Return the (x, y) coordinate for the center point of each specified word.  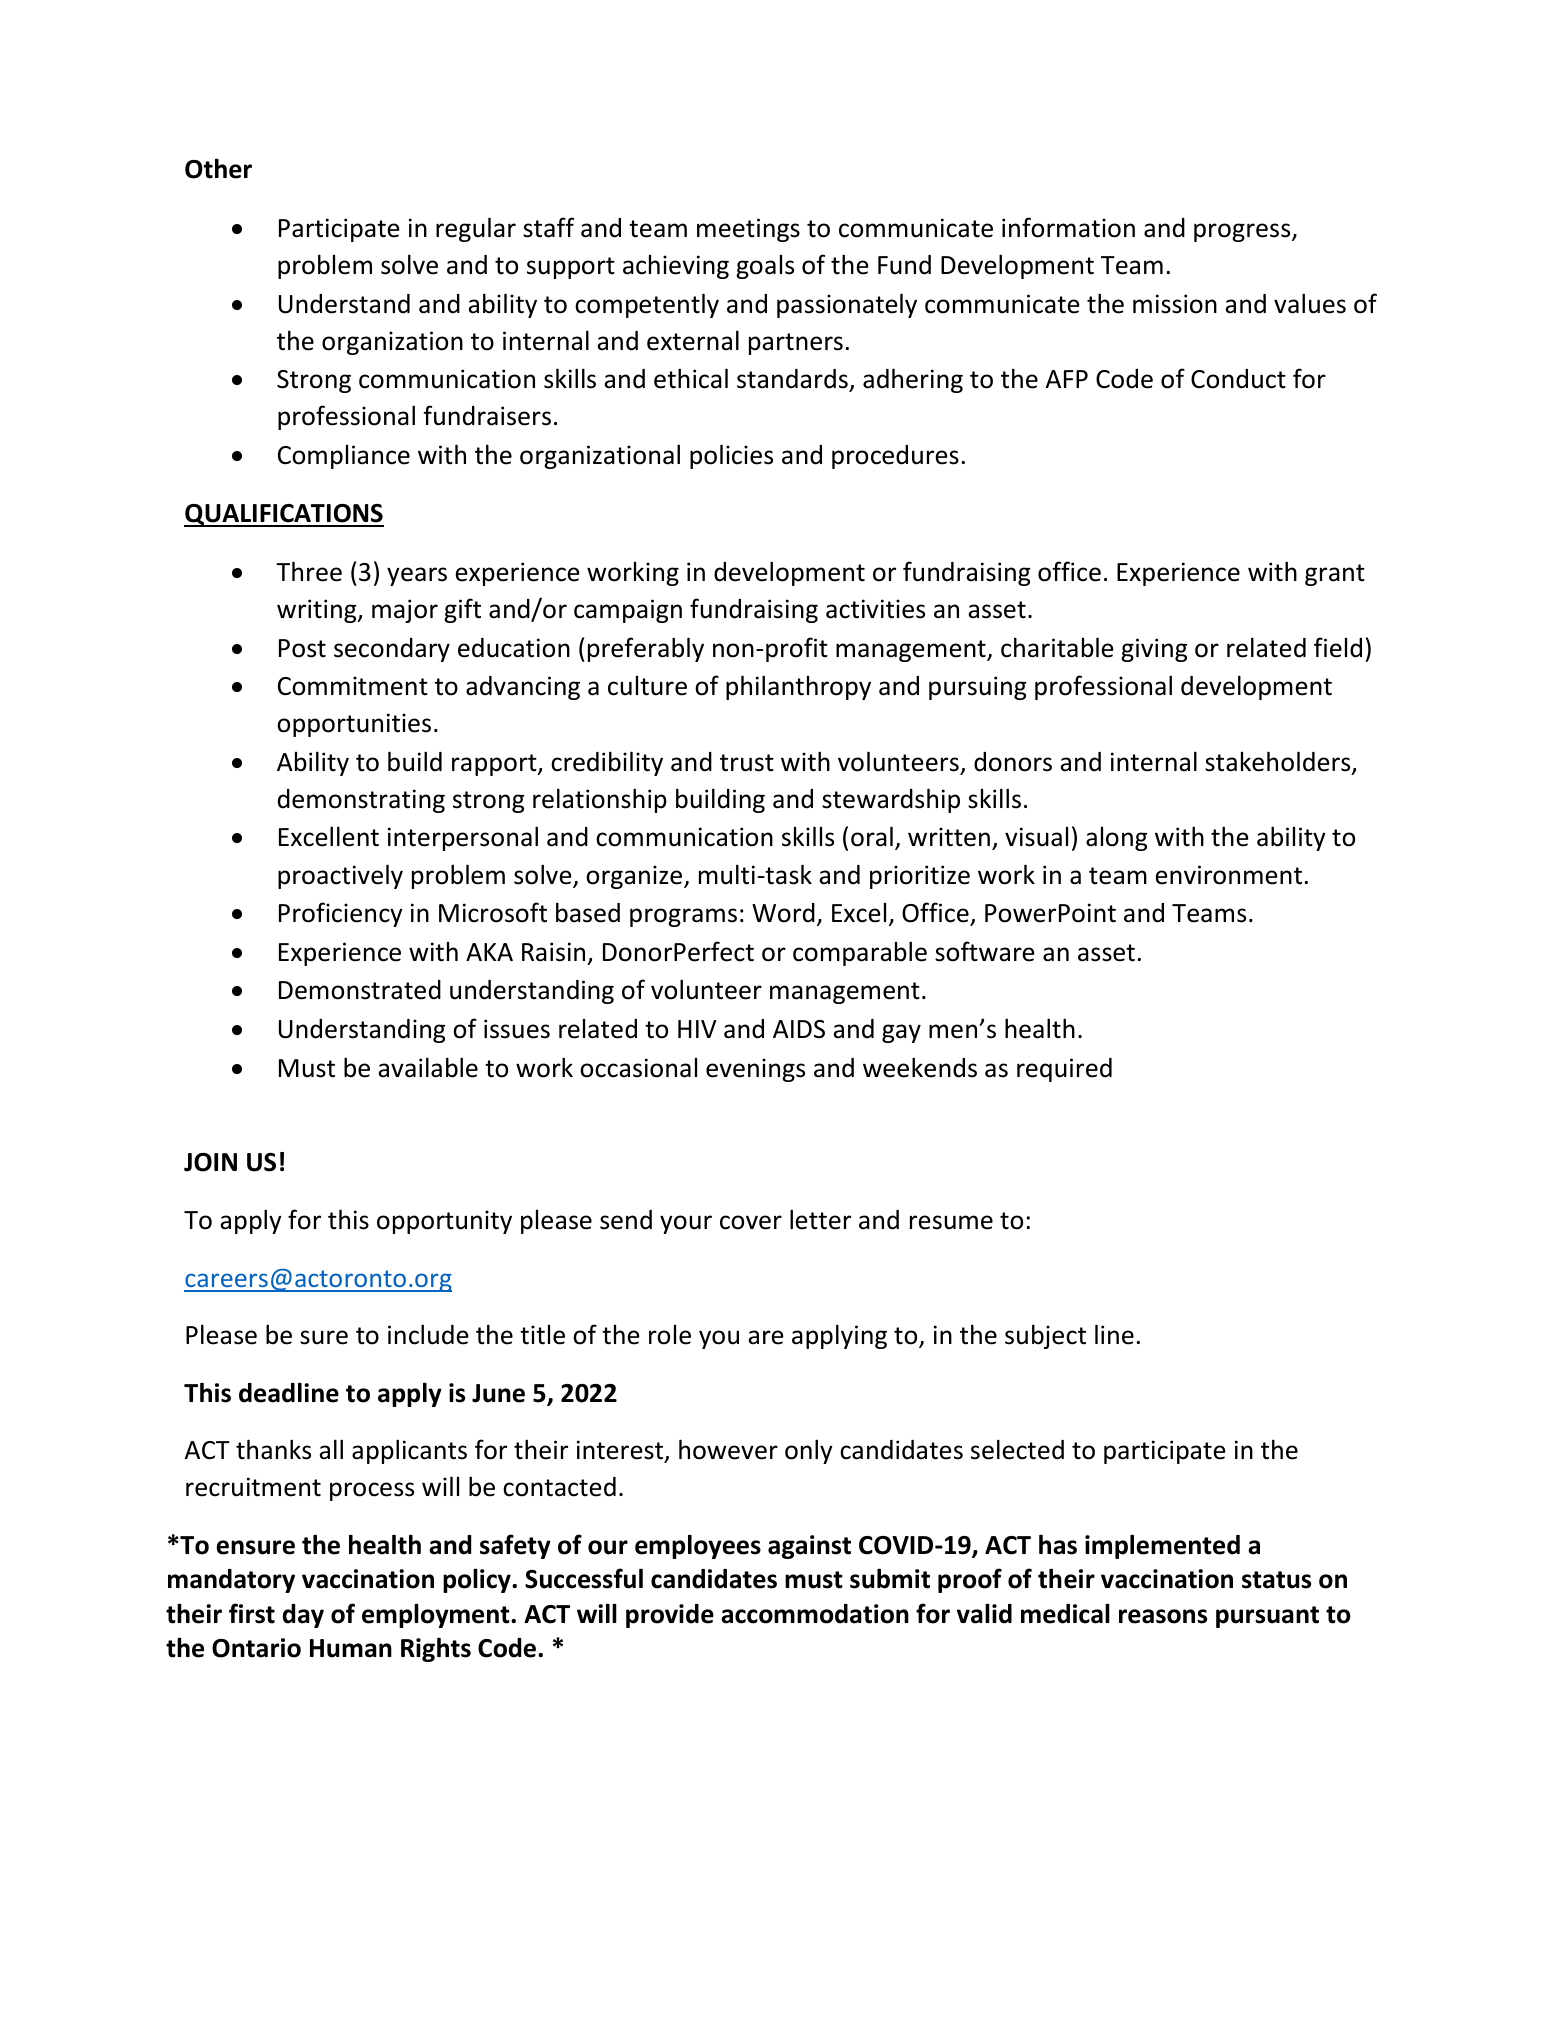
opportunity (444, 1222)
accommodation (815, 1614)
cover (751, 1222)
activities (875, 609)
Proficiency (341, 914)
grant (1335, 575)
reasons (1163, 1616)
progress (1243, 232)
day (303, 1616)
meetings (748, 230)
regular (476, 229)
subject (1045, 1336)
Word (783, 913)
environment (1228, 875)
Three (309, 571)
